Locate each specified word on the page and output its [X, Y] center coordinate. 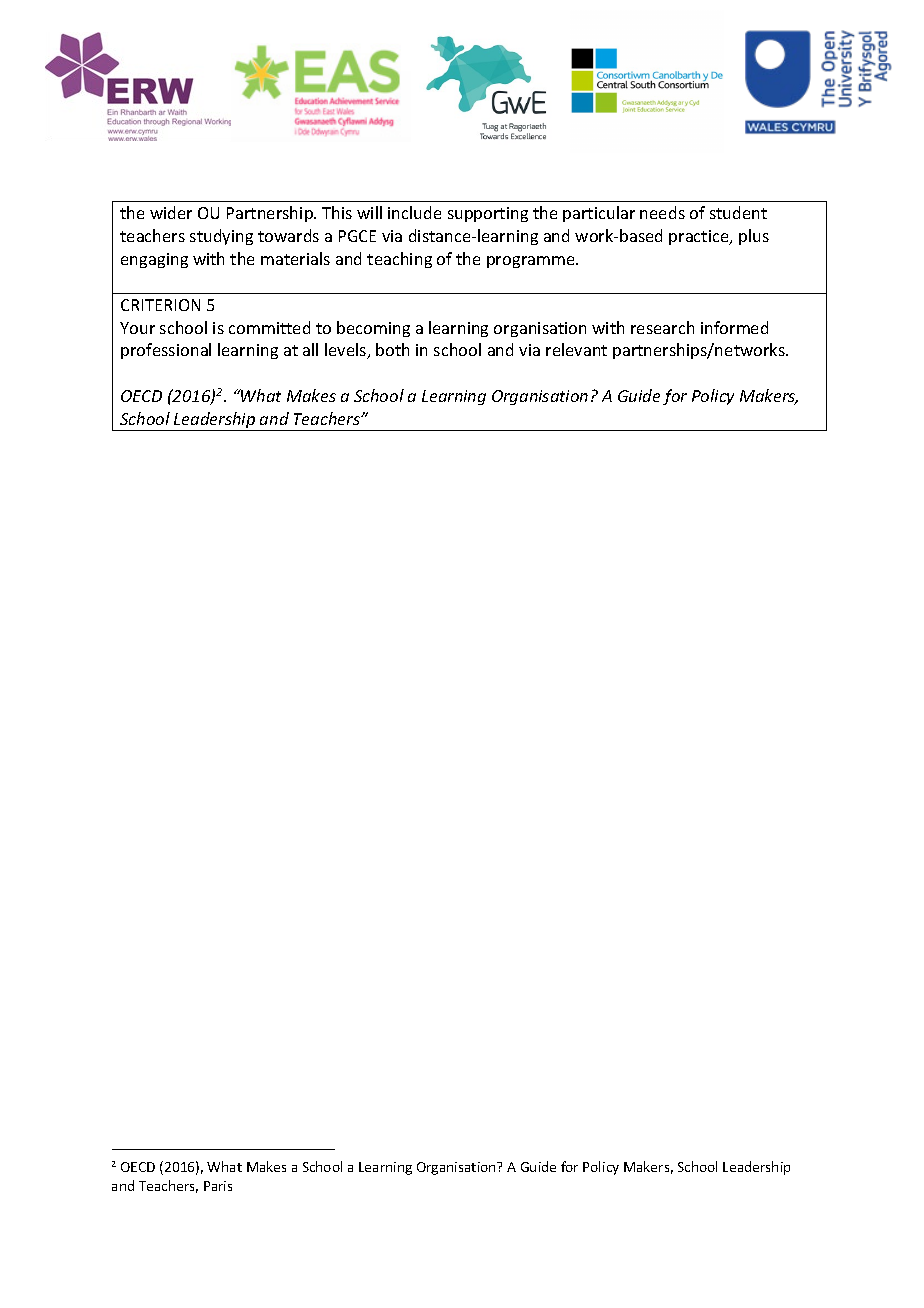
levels [347, 351]
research [662, 327]
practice [700, 237]
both [392, 349]
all [310, 349]
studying [221, 237]
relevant [576, 349]
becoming [373, 329]
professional [166, 351]
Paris [218, 1186]
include [414, 212]
